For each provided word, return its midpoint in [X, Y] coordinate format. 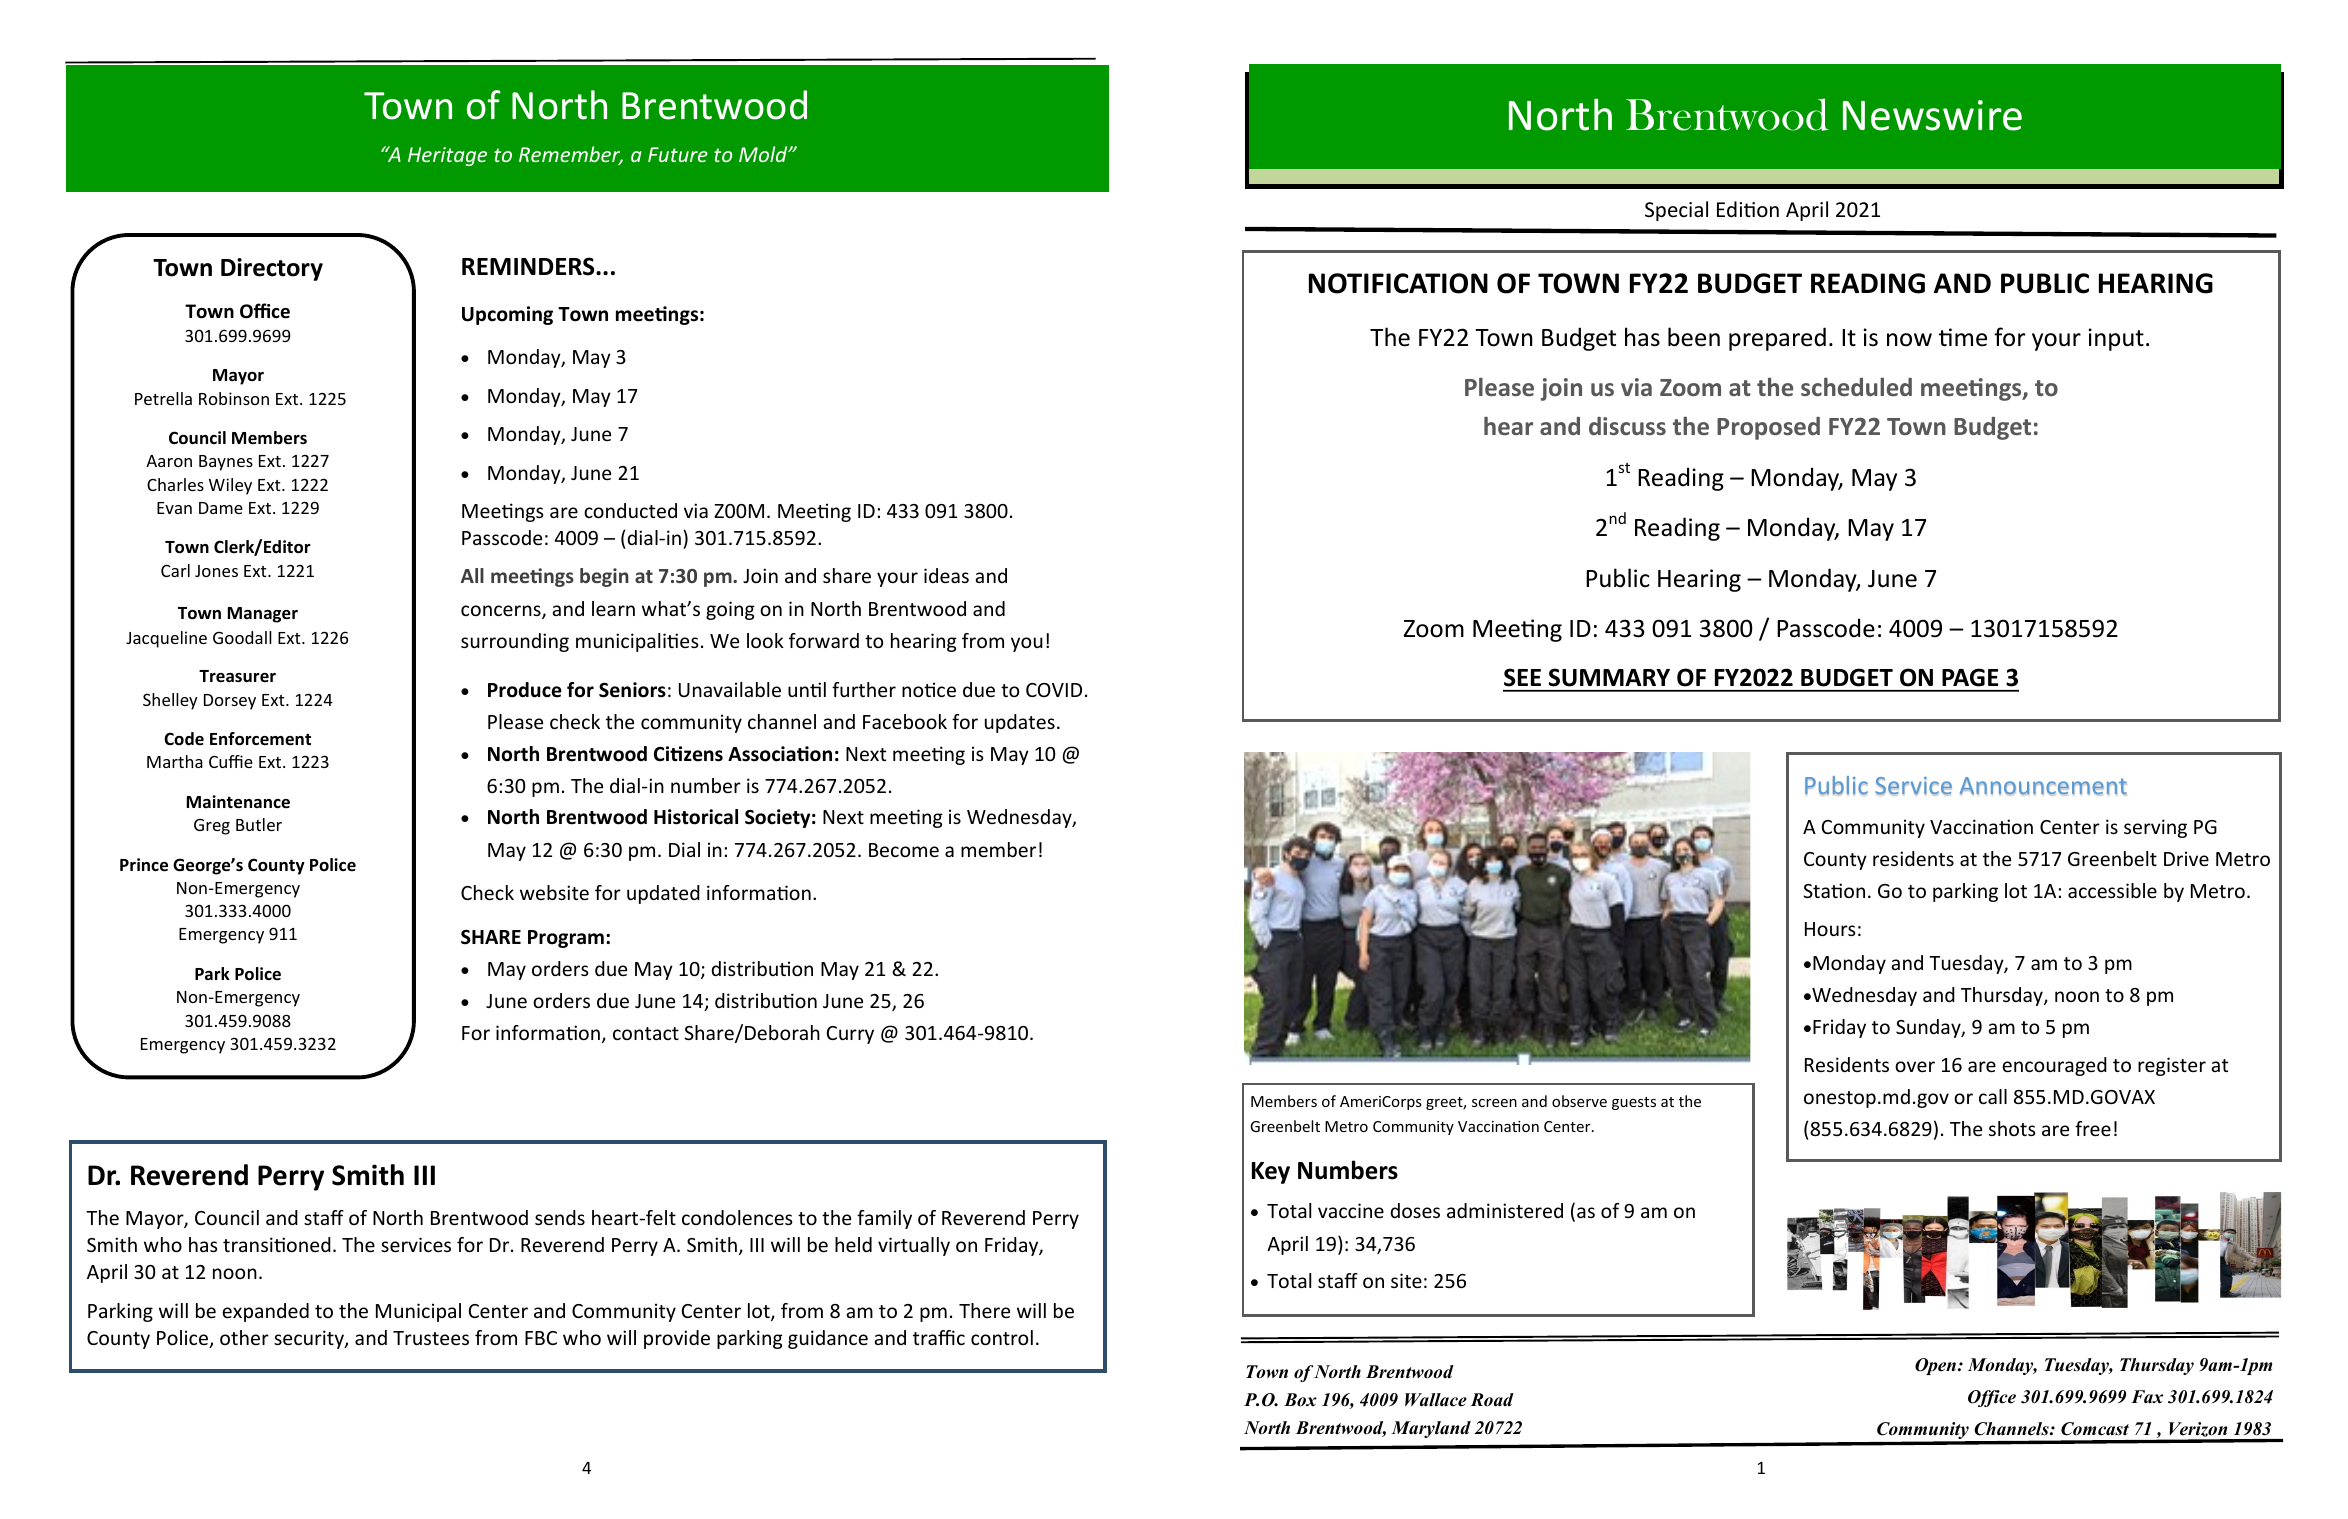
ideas [946, 575]
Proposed [1768, 428]
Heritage [447, 156]
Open [1937, 1366]
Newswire [1932, 115]
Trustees [431, 1338]
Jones [216, 571]
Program [566, 939]
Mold [764, 154]
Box [1300, 1400]
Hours [1830, 929]
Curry [850, 1035]
